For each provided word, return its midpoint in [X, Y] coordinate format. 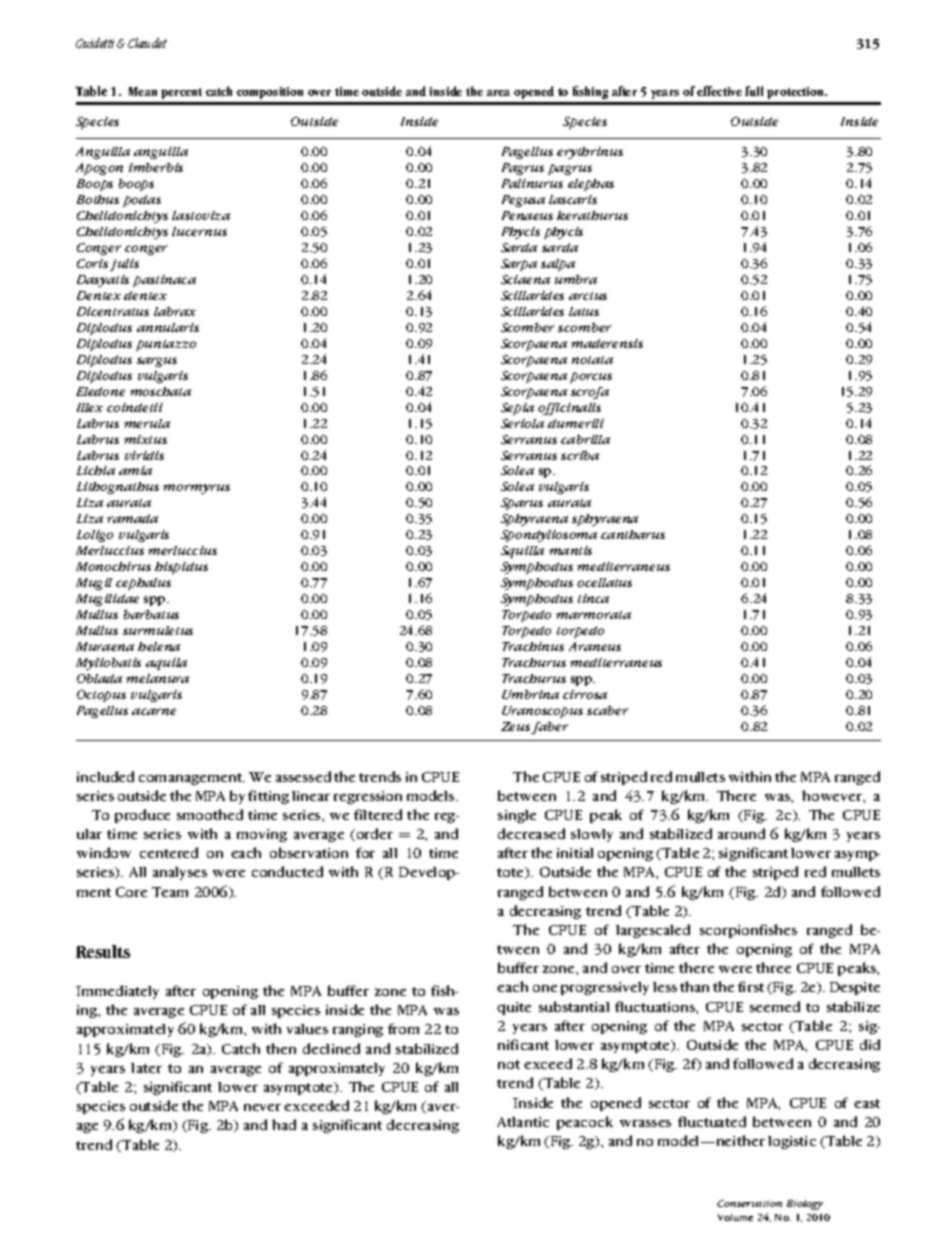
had [284, 1124]
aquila [166, 664]
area [498, 93]
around [741, 833]
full [754, 91]
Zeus [516, 728]
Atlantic [523, 1122]
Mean [143, 91]
